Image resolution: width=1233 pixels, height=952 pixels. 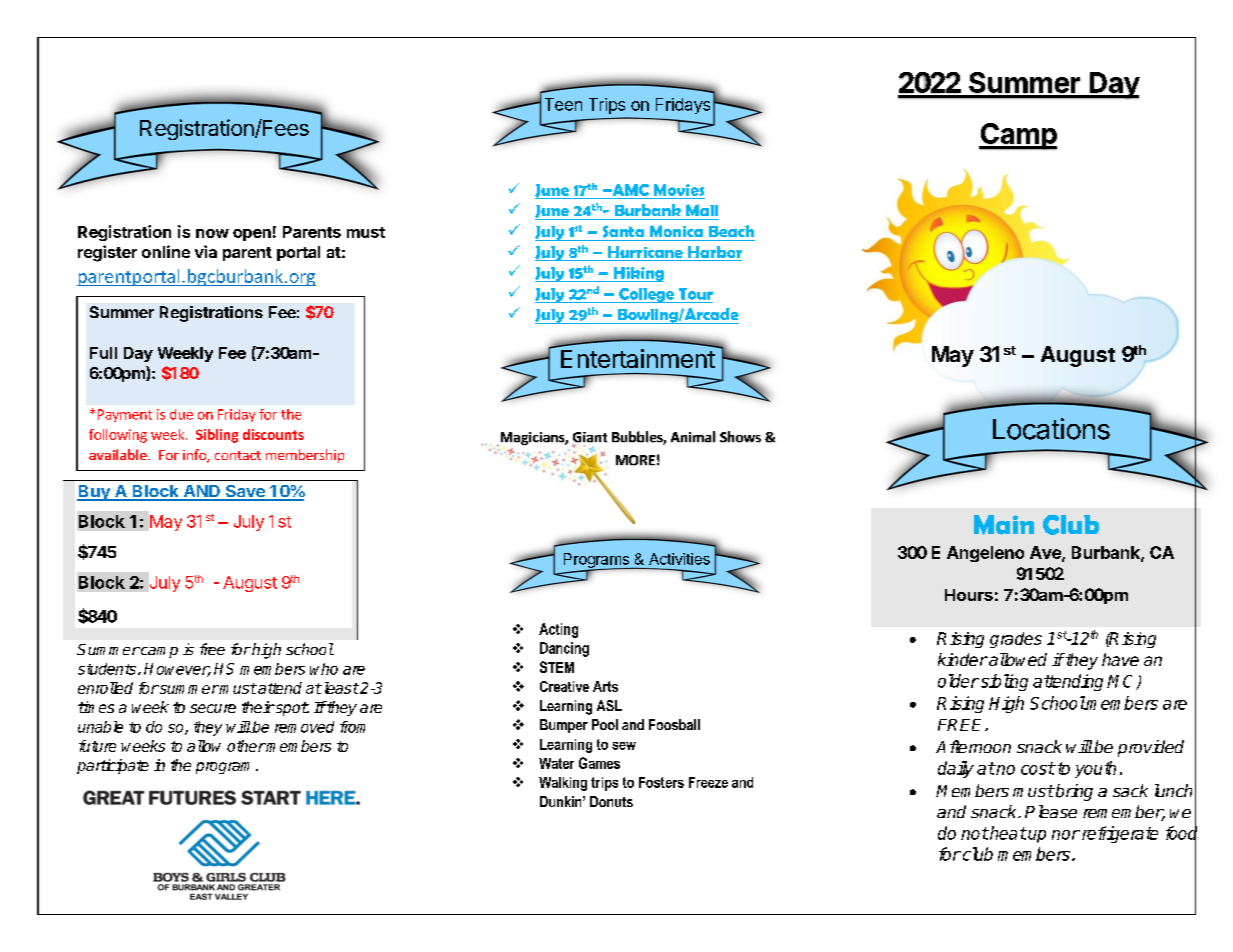 What do you see at coordinates (238, 455) in the document?
I see `contact` at bounding box center [238, 455].
